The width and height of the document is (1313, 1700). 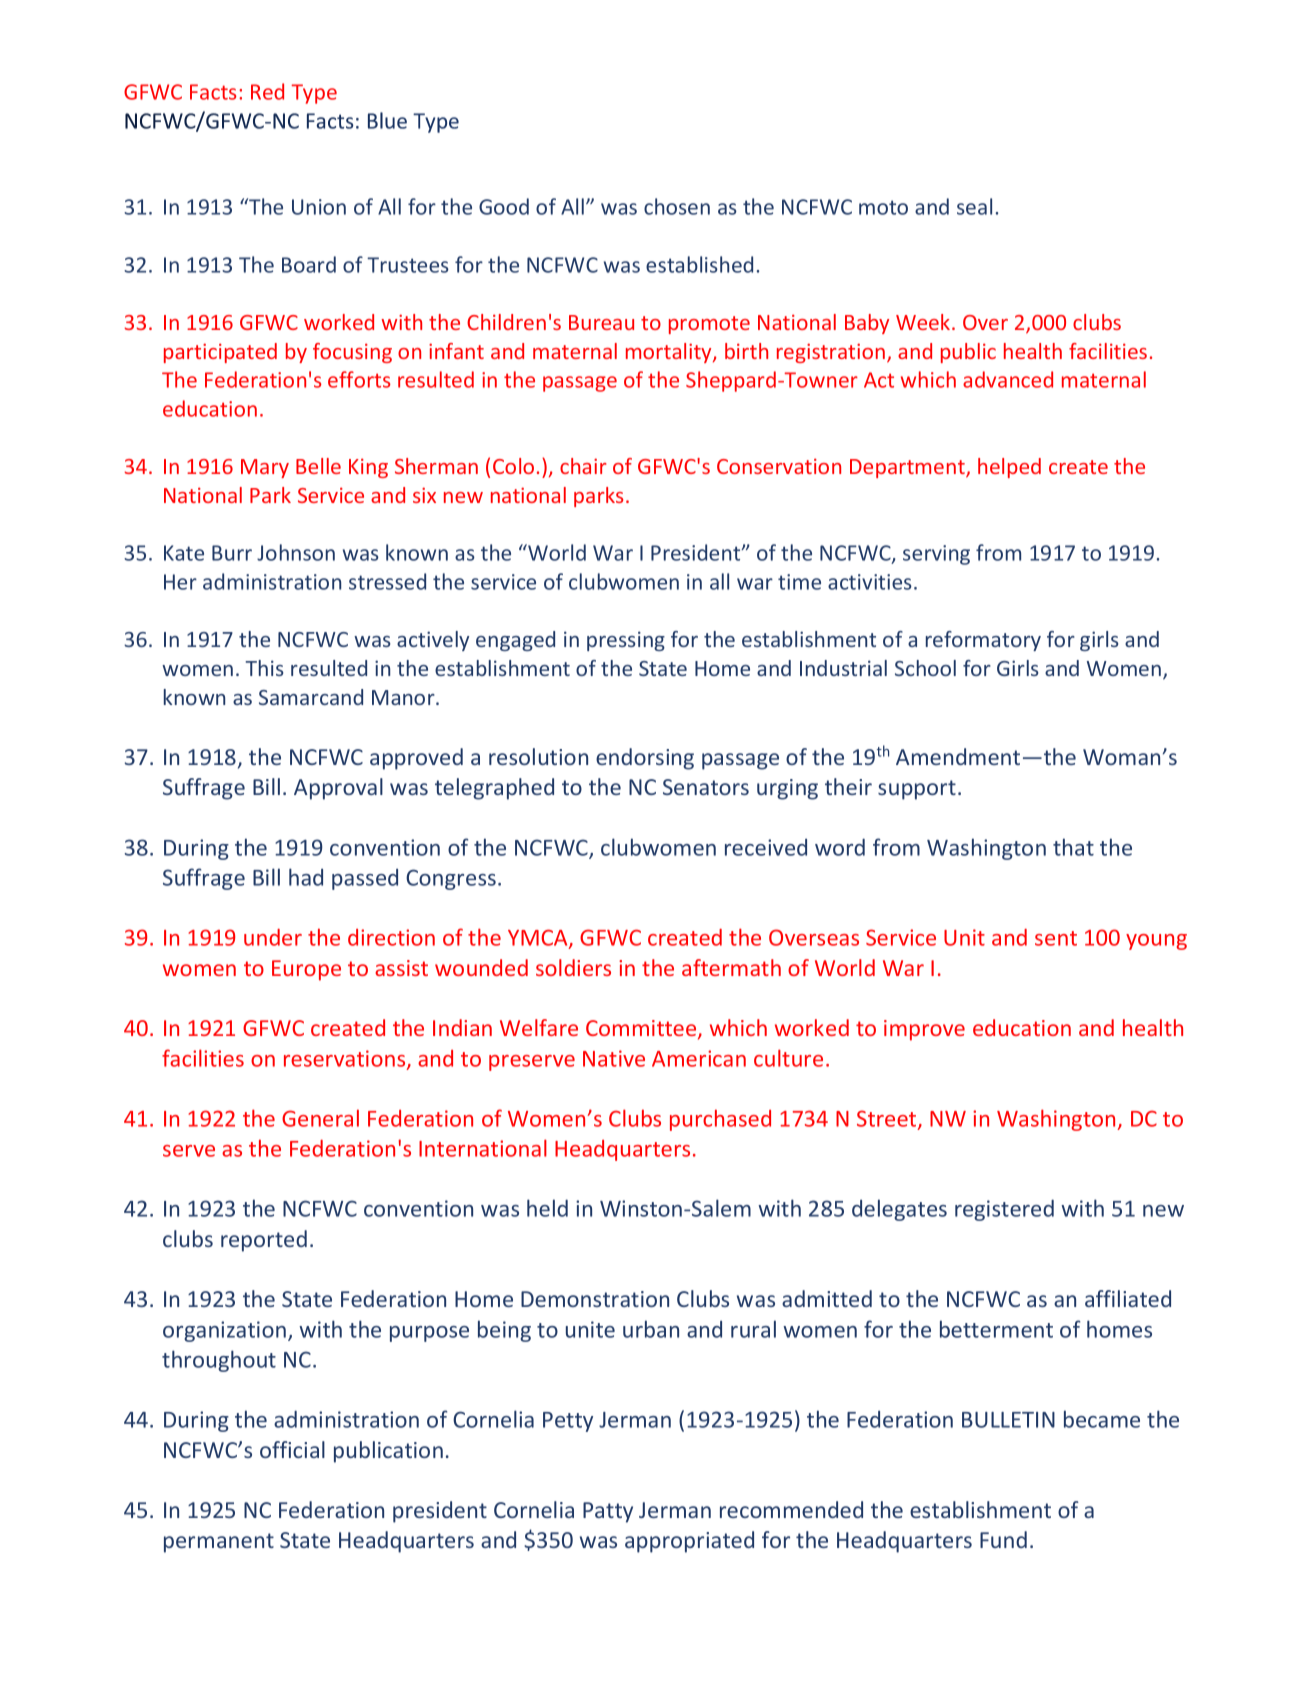 What do you see at coordinates (1009, 468) in the document?
I see `helped` at bounding box center [1009, 468].
